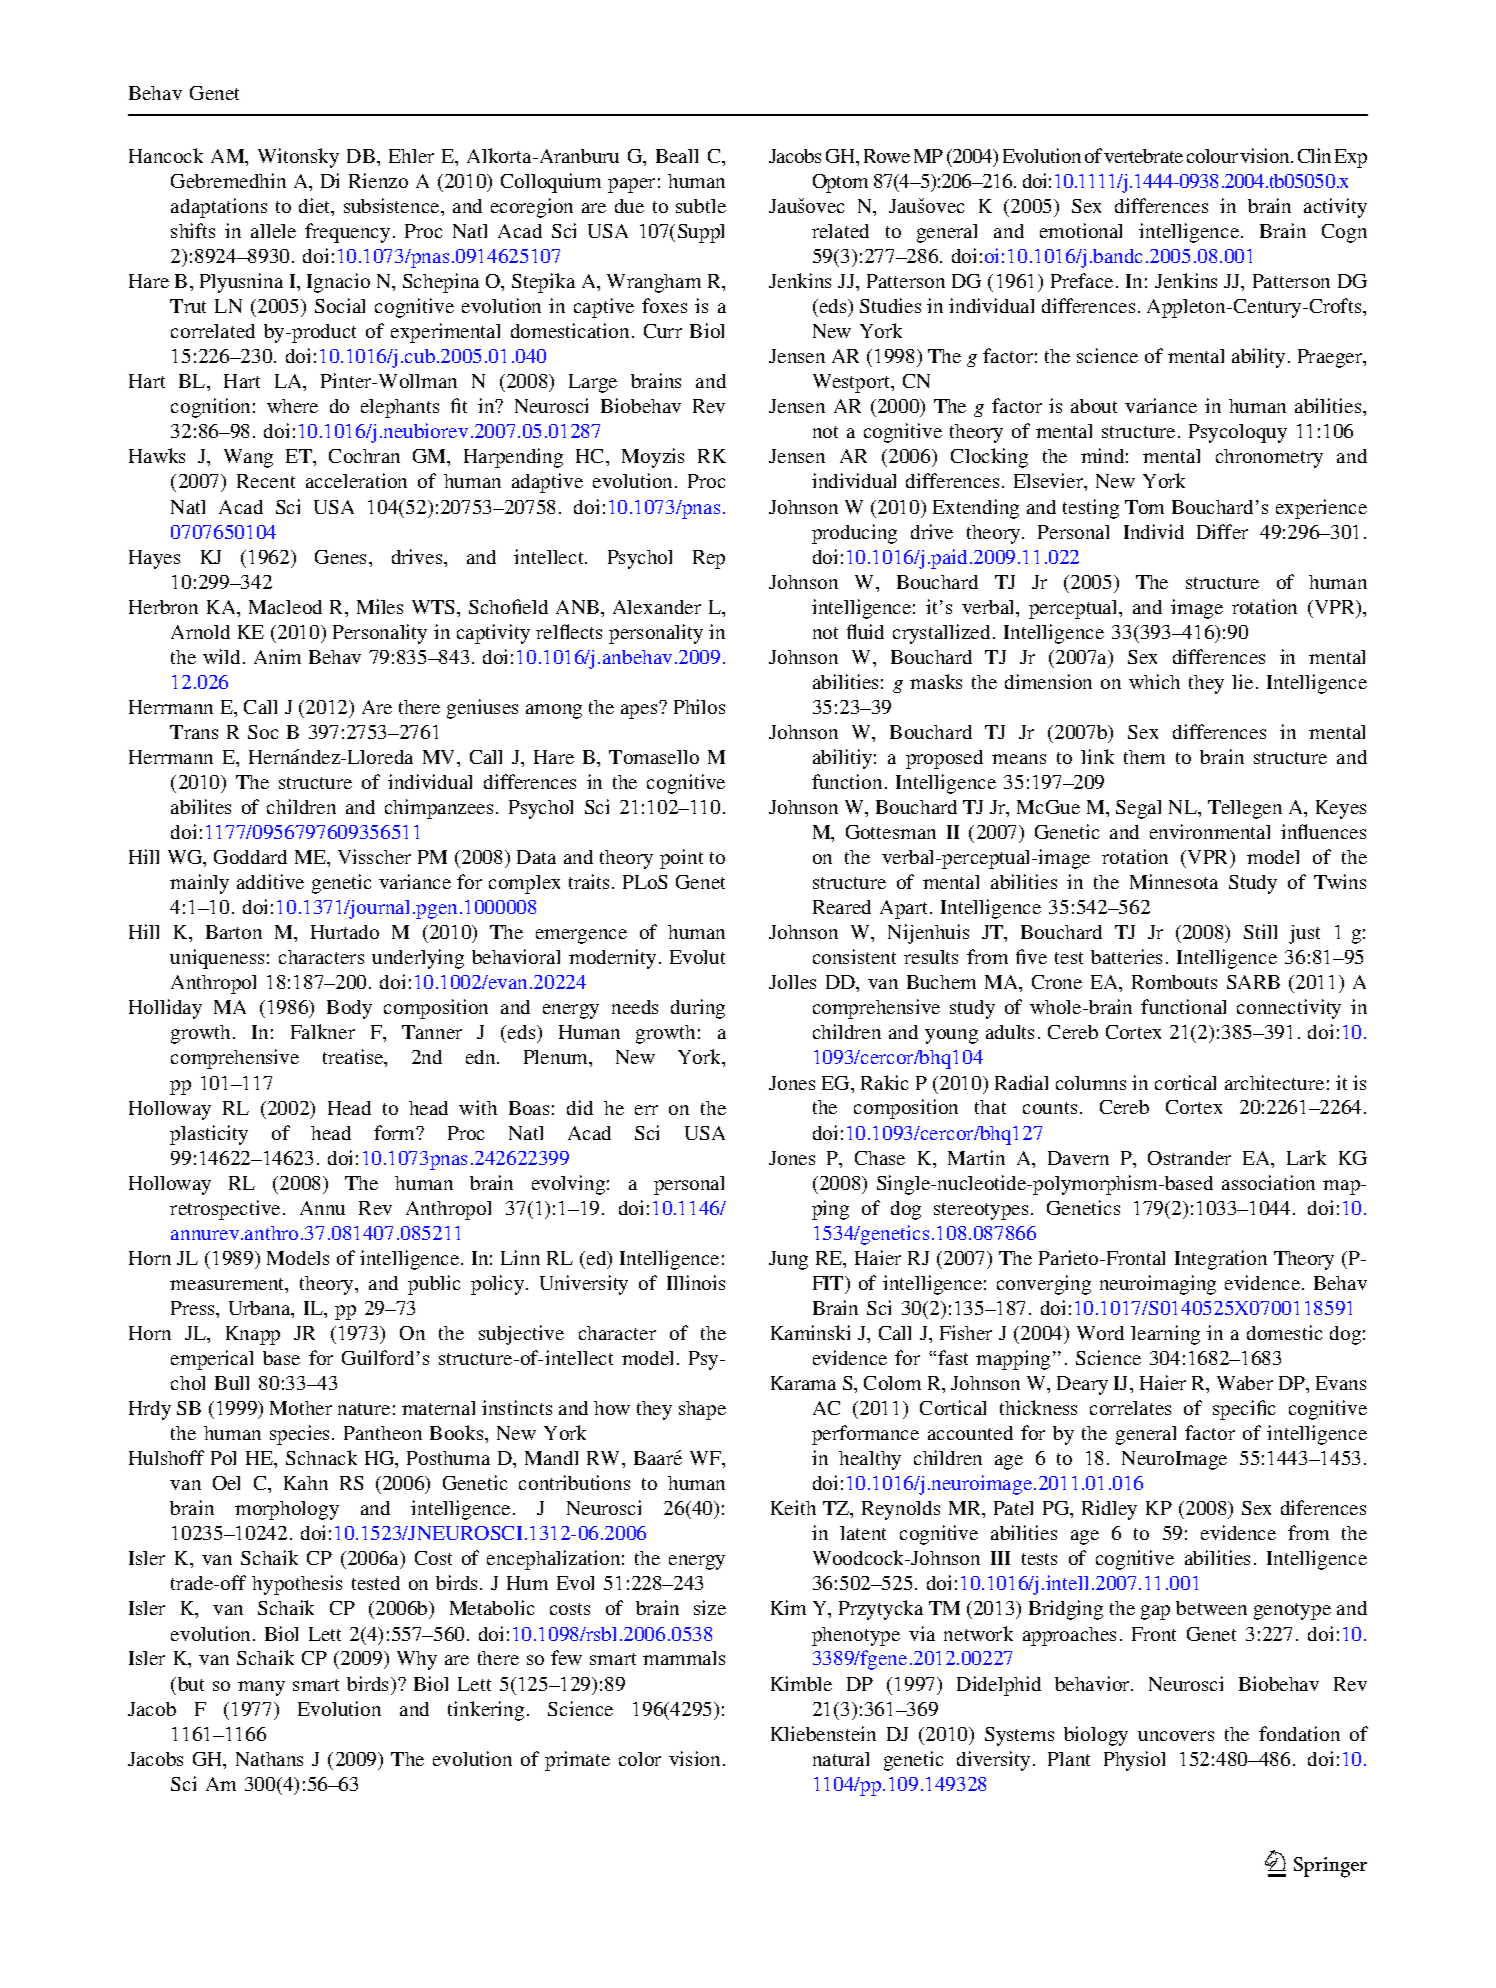 This screenshot has width=1496, height=1988. I want to click on Segal, so click(1138, 809).
